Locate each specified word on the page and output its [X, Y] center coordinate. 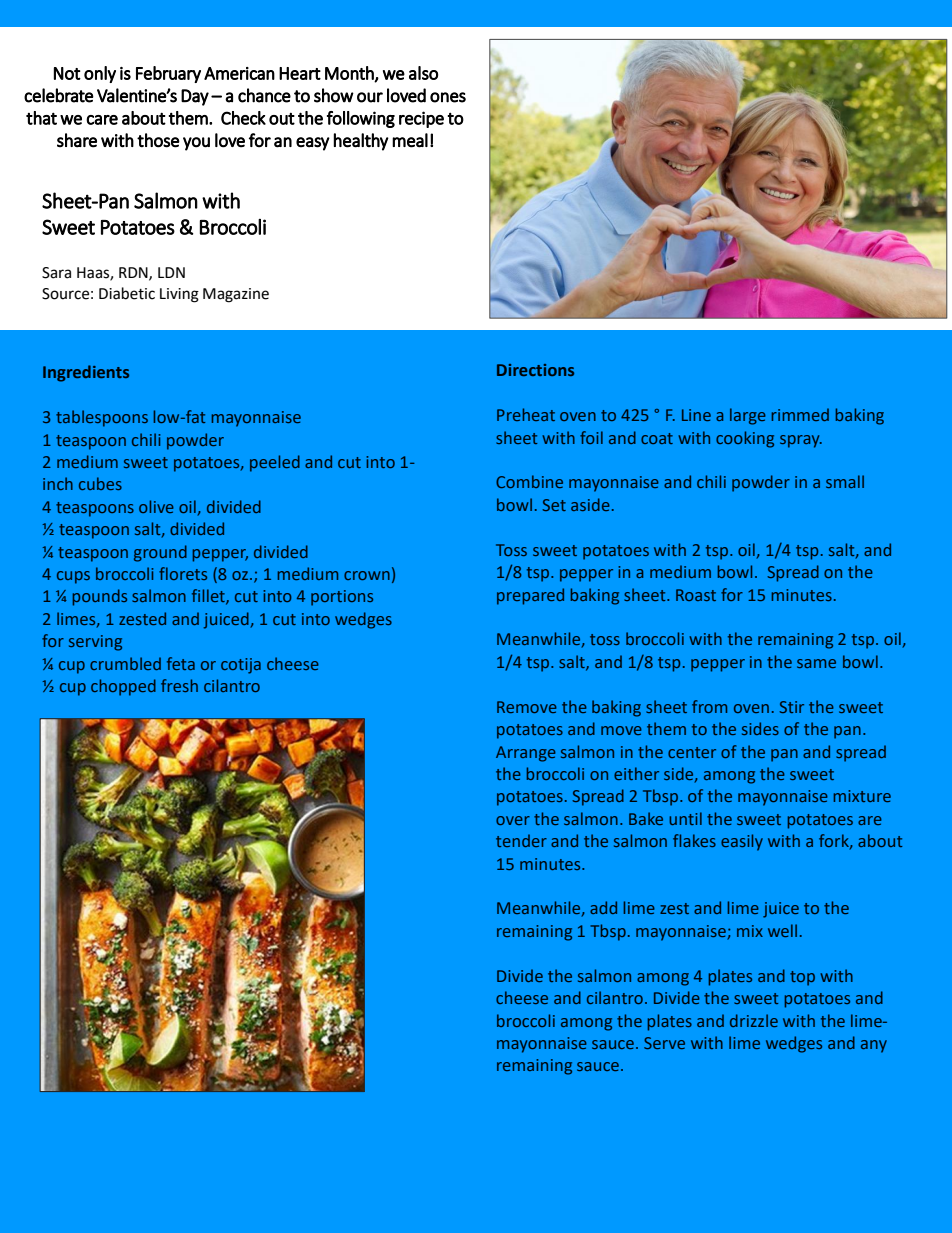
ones [448, 97]
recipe [421, 119]
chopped [123, 687]
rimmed [800, 414]
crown [367, 575]
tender [521, 840]
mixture [862, 796]
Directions [535, 370]
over [513, 820]
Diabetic [127, 293]
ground [160, 553]
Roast [696, 595]
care [102, 120]
